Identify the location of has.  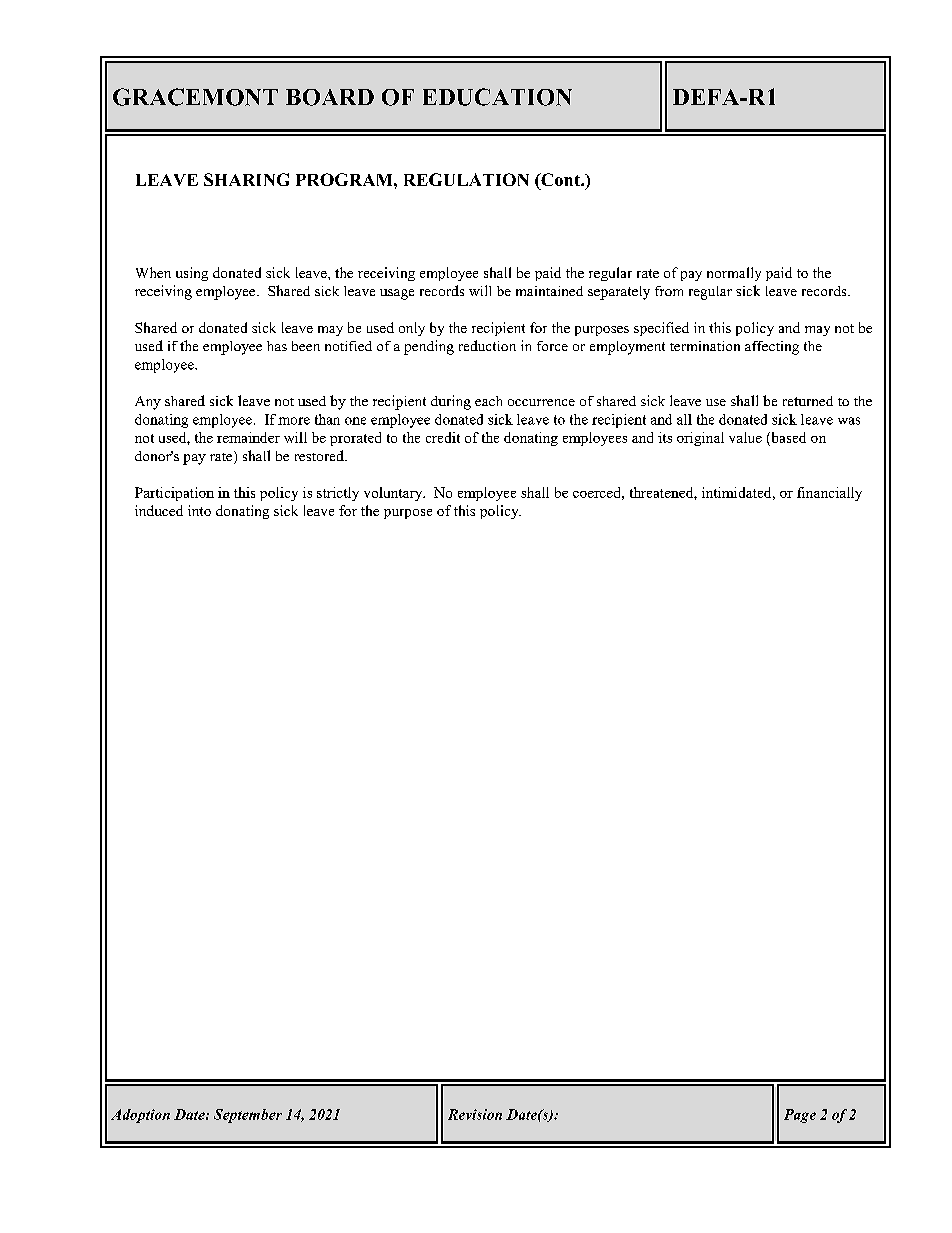
(277, 346).
